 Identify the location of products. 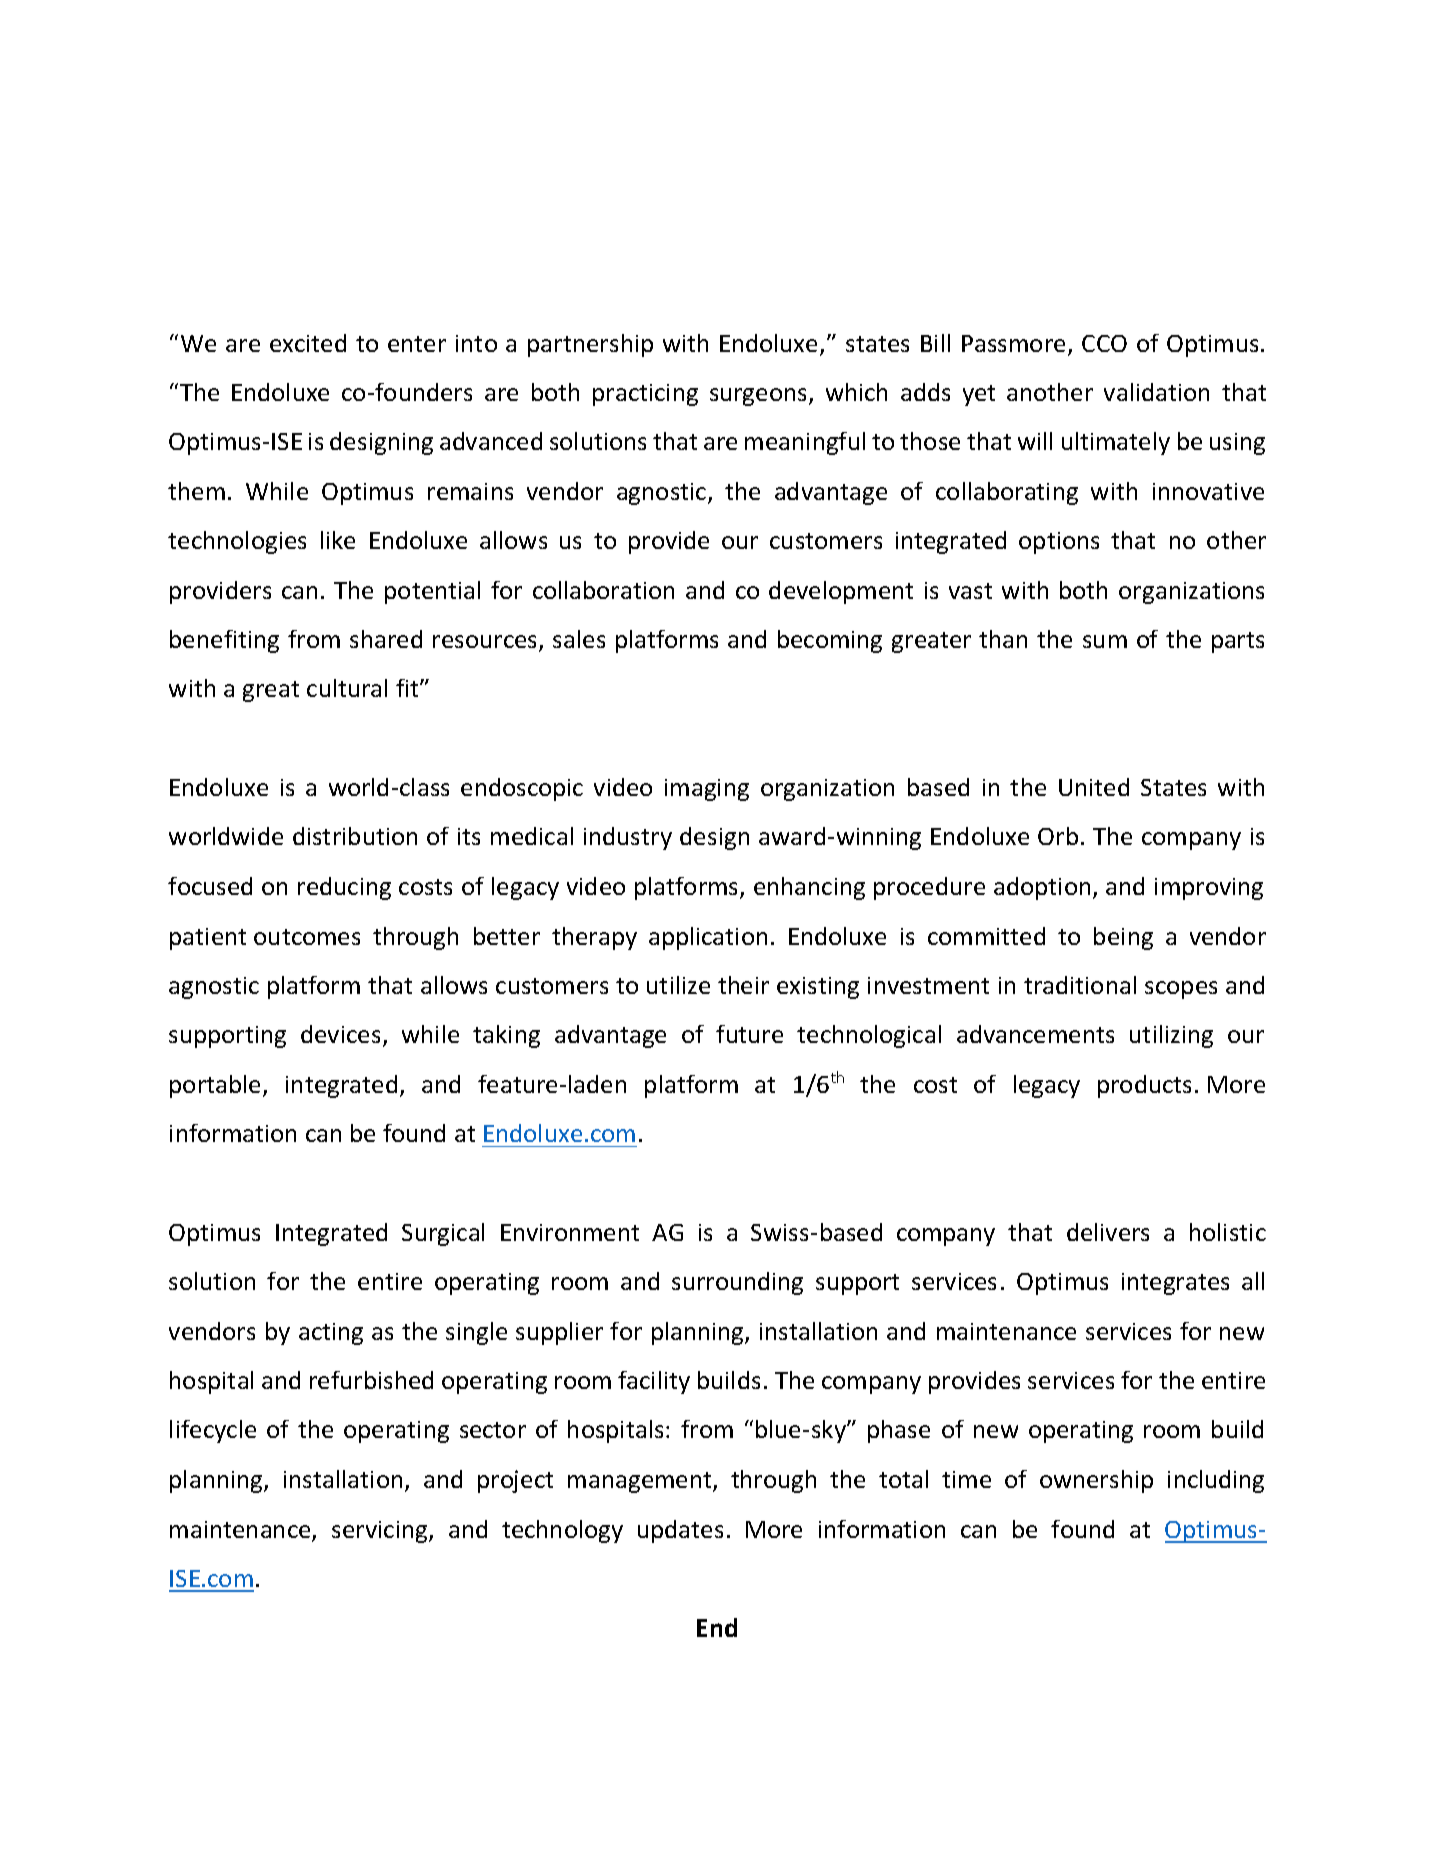
(1144, 1086).
